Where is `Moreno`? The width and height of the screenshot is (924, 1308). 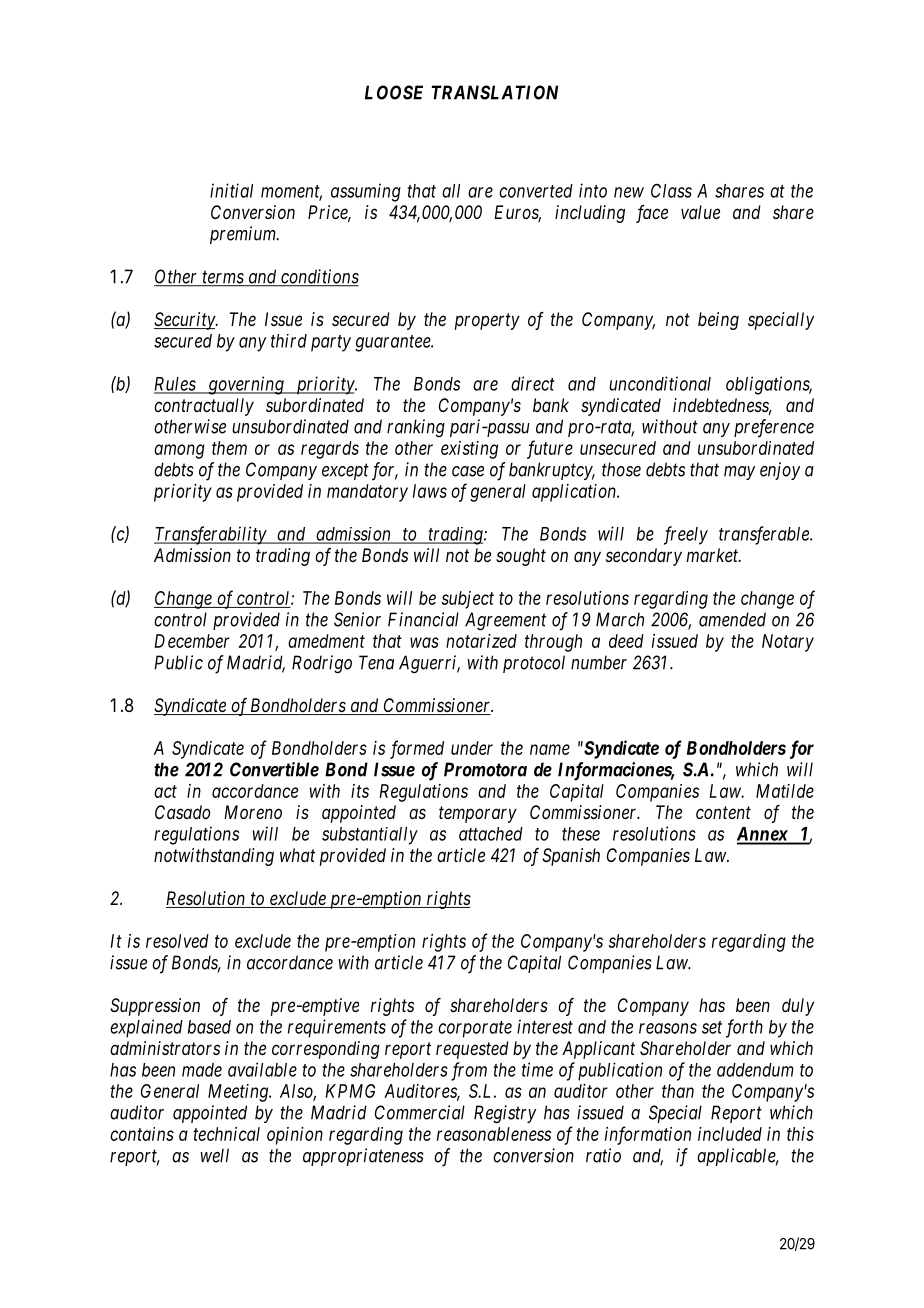
Moreno is located at coordinates (253, 812).
